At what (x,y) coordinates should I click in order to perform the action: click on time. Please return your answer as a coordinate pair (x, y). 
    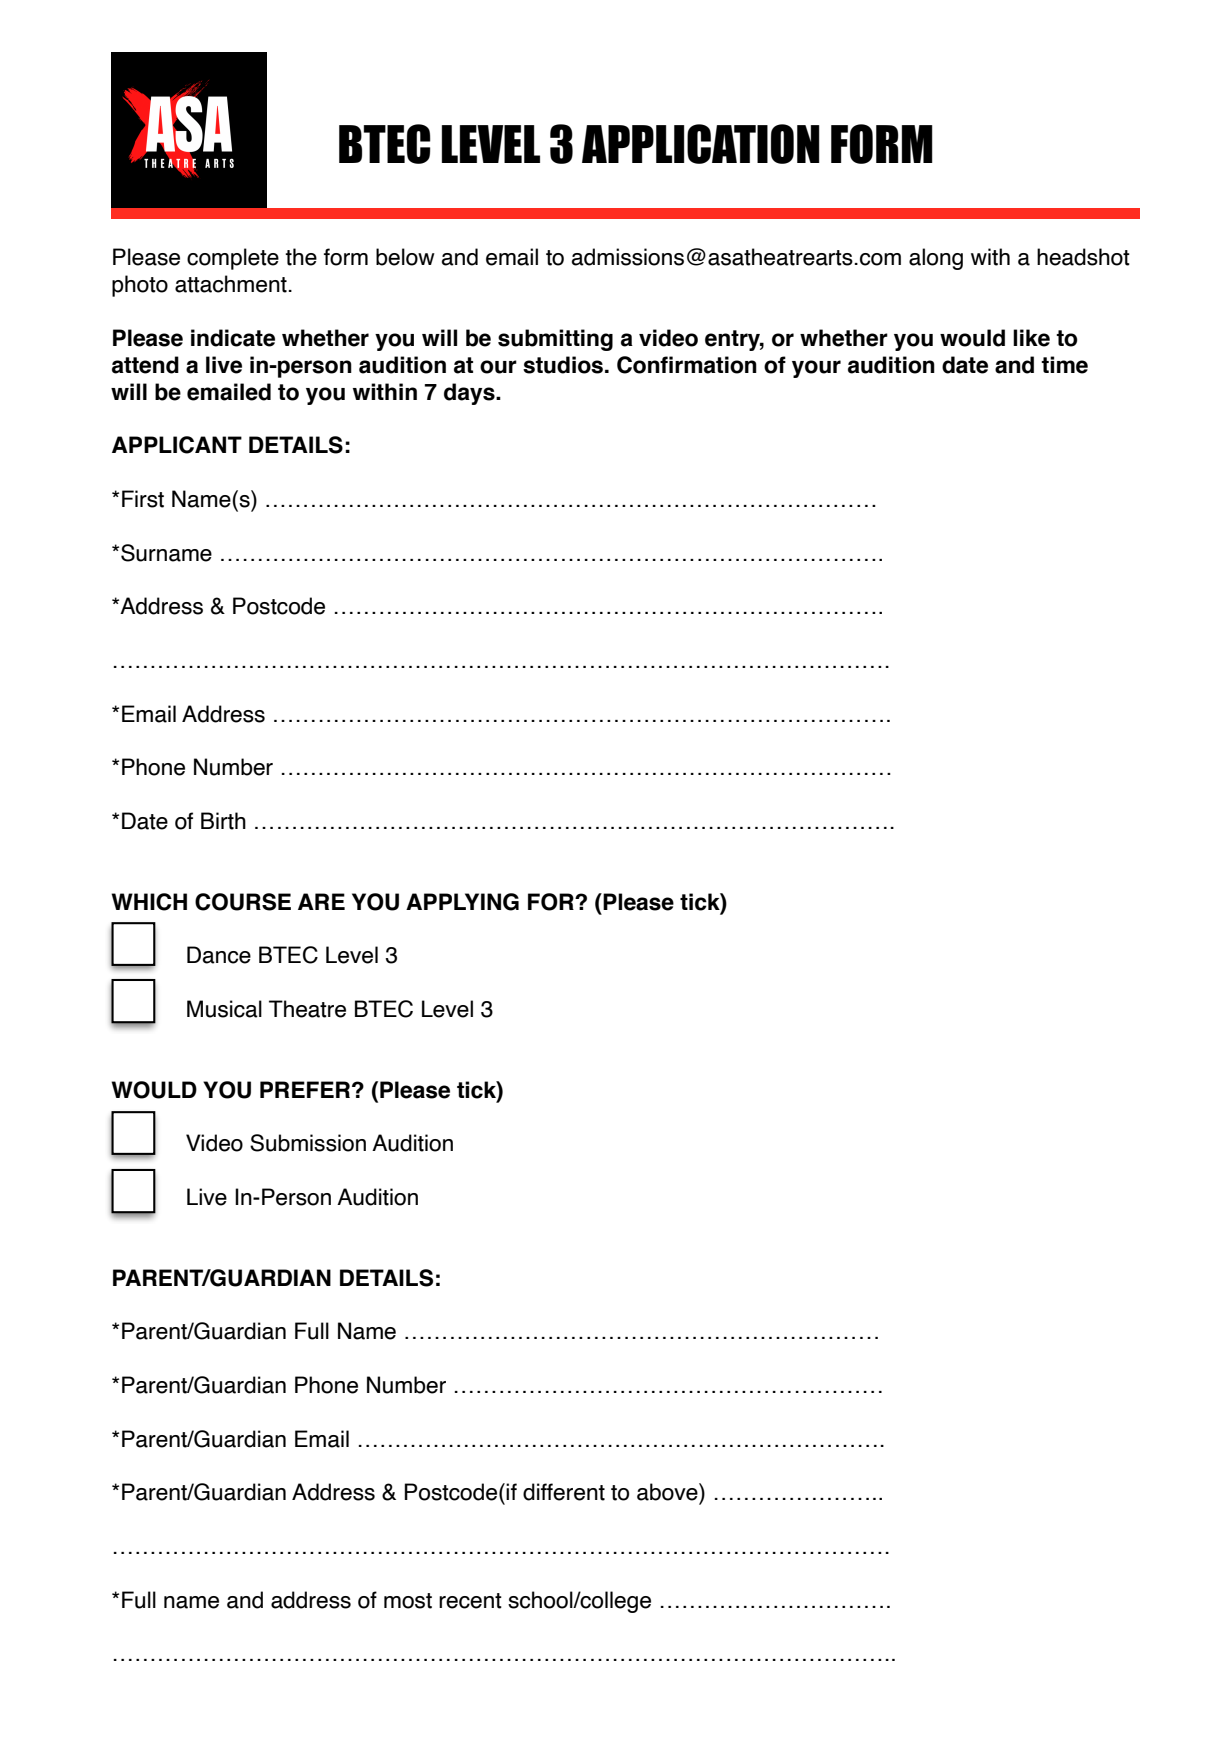
    Looking at the image, I should click on (1064, 365).
